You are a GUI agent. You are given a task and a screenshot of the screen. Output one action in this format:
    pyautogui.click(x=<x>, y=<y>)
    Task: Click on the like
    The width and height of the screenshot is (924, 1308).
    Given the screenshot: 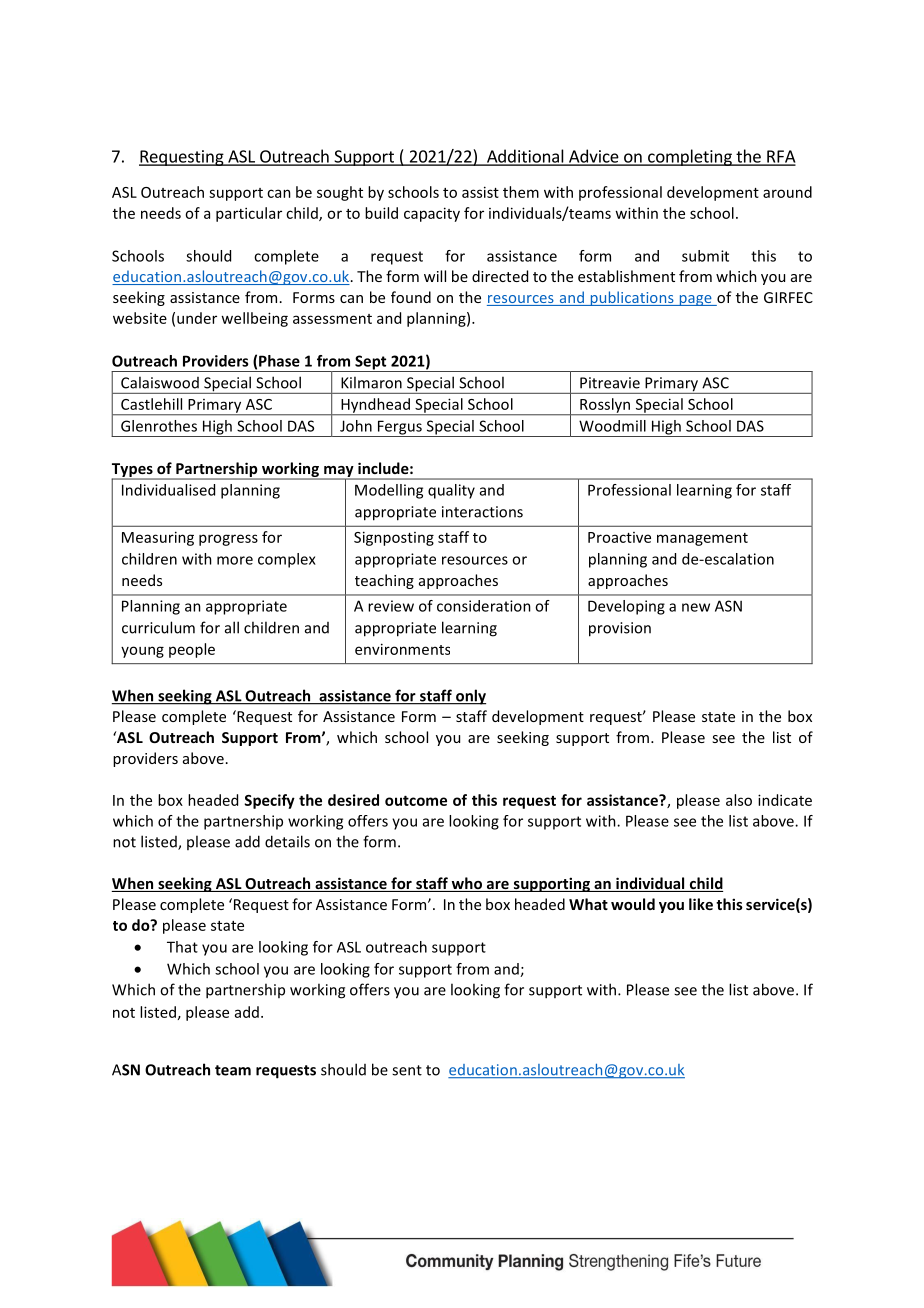 What is the action you would take?
    pyautogui.click(x=701, y=904)
